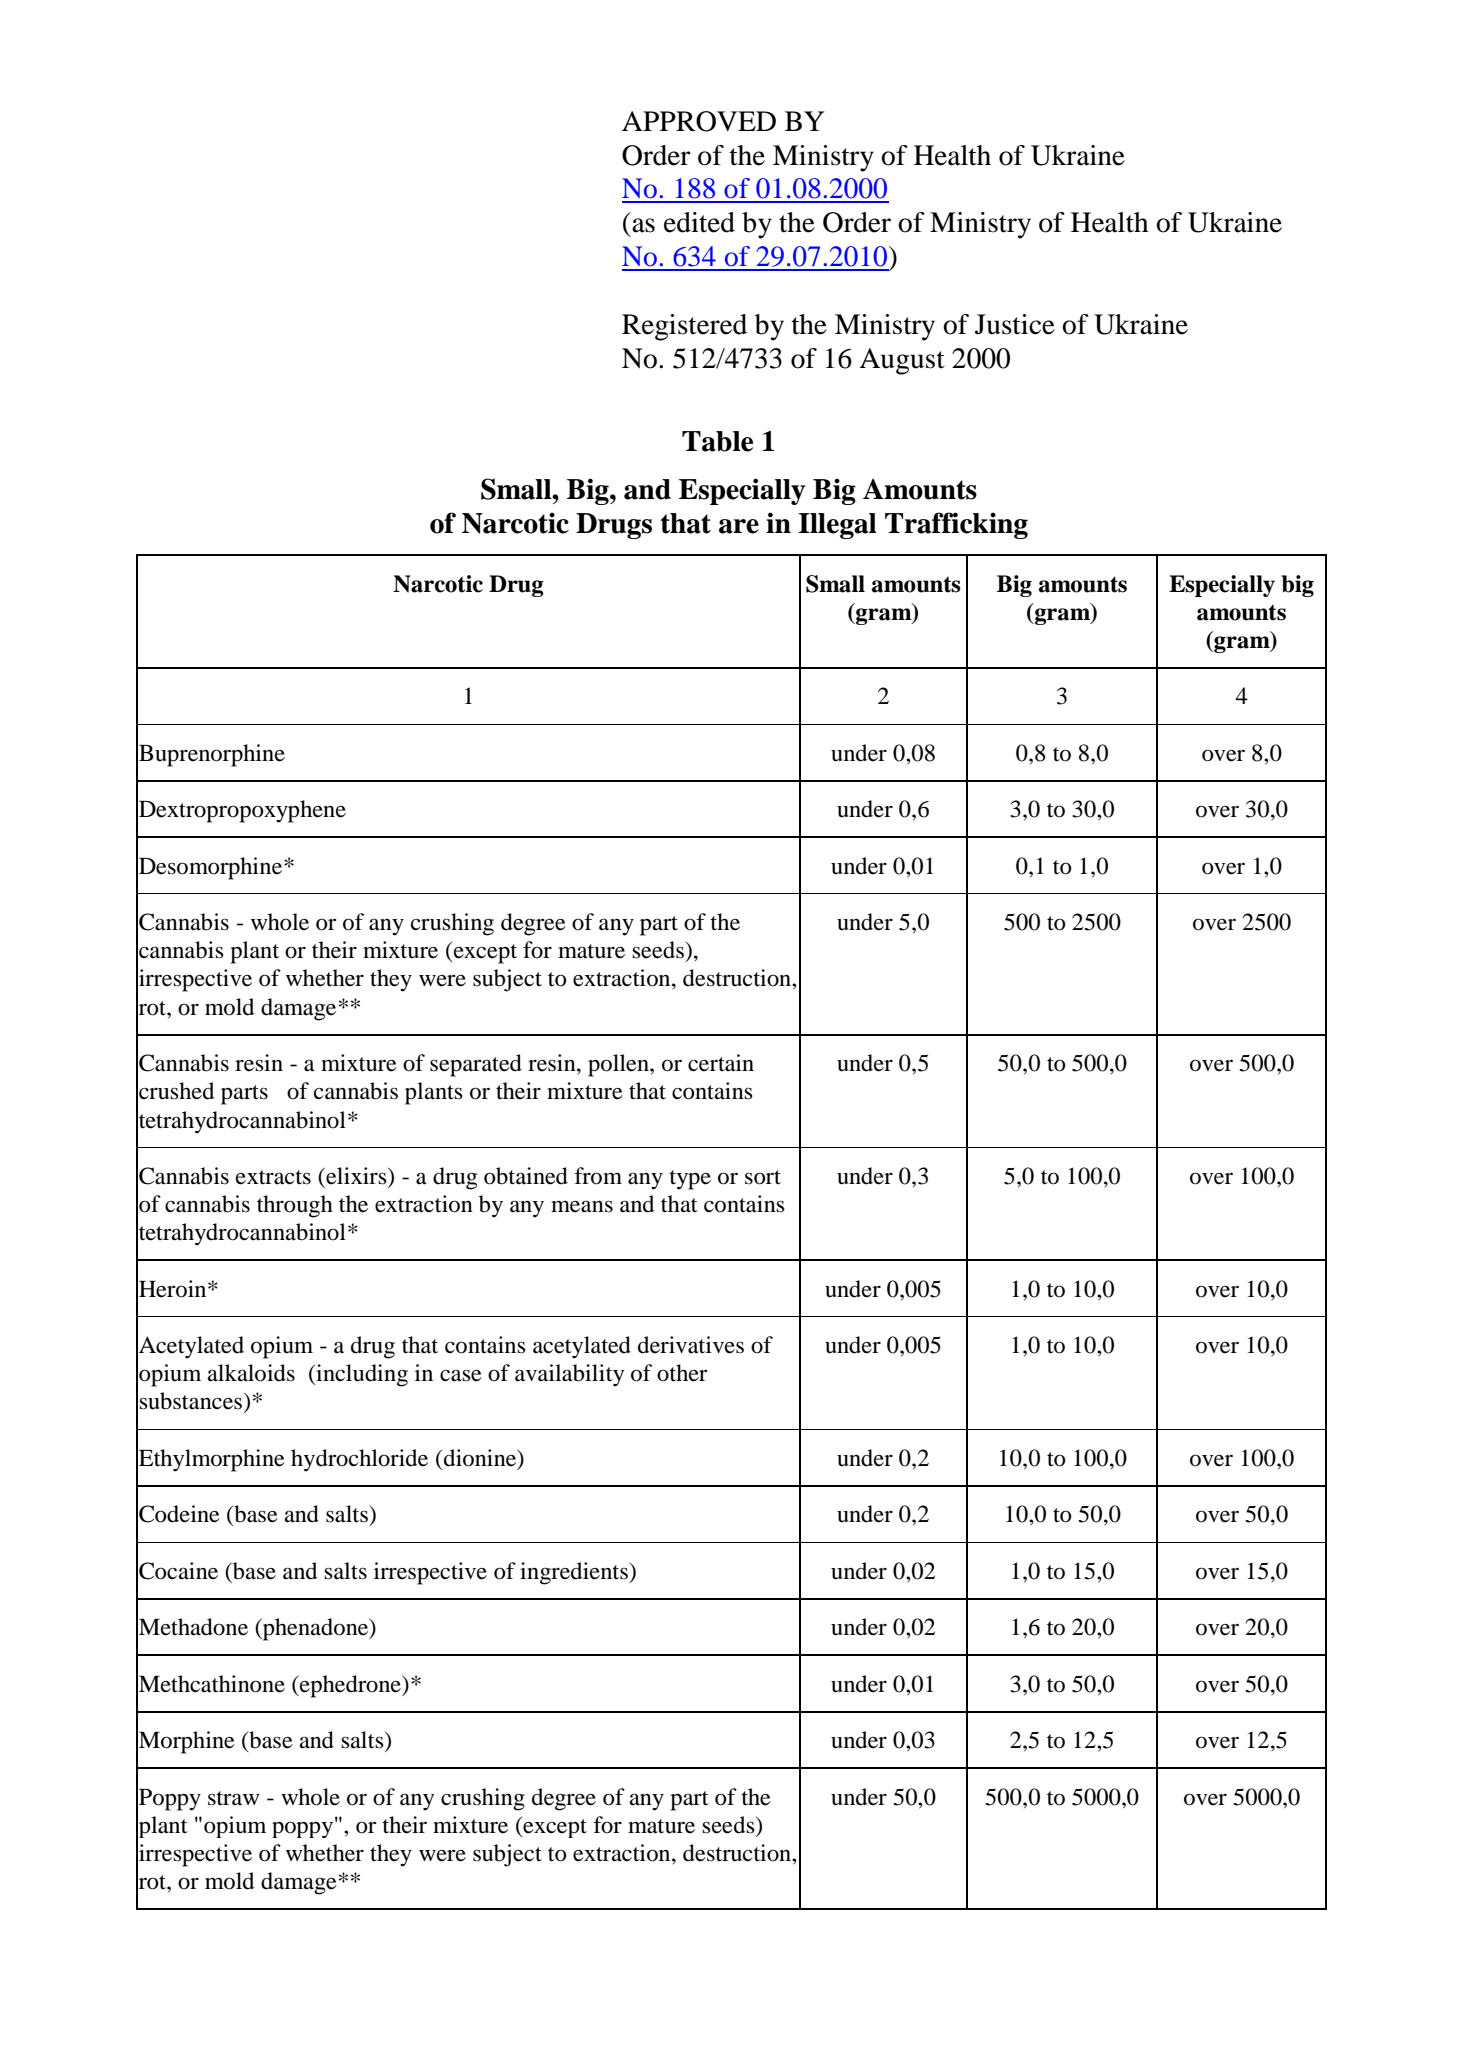 This page has width=1458, height=2062. Describe the element at coordinates (359, 1460) in the page. I see `hydrochloride` at that location.
